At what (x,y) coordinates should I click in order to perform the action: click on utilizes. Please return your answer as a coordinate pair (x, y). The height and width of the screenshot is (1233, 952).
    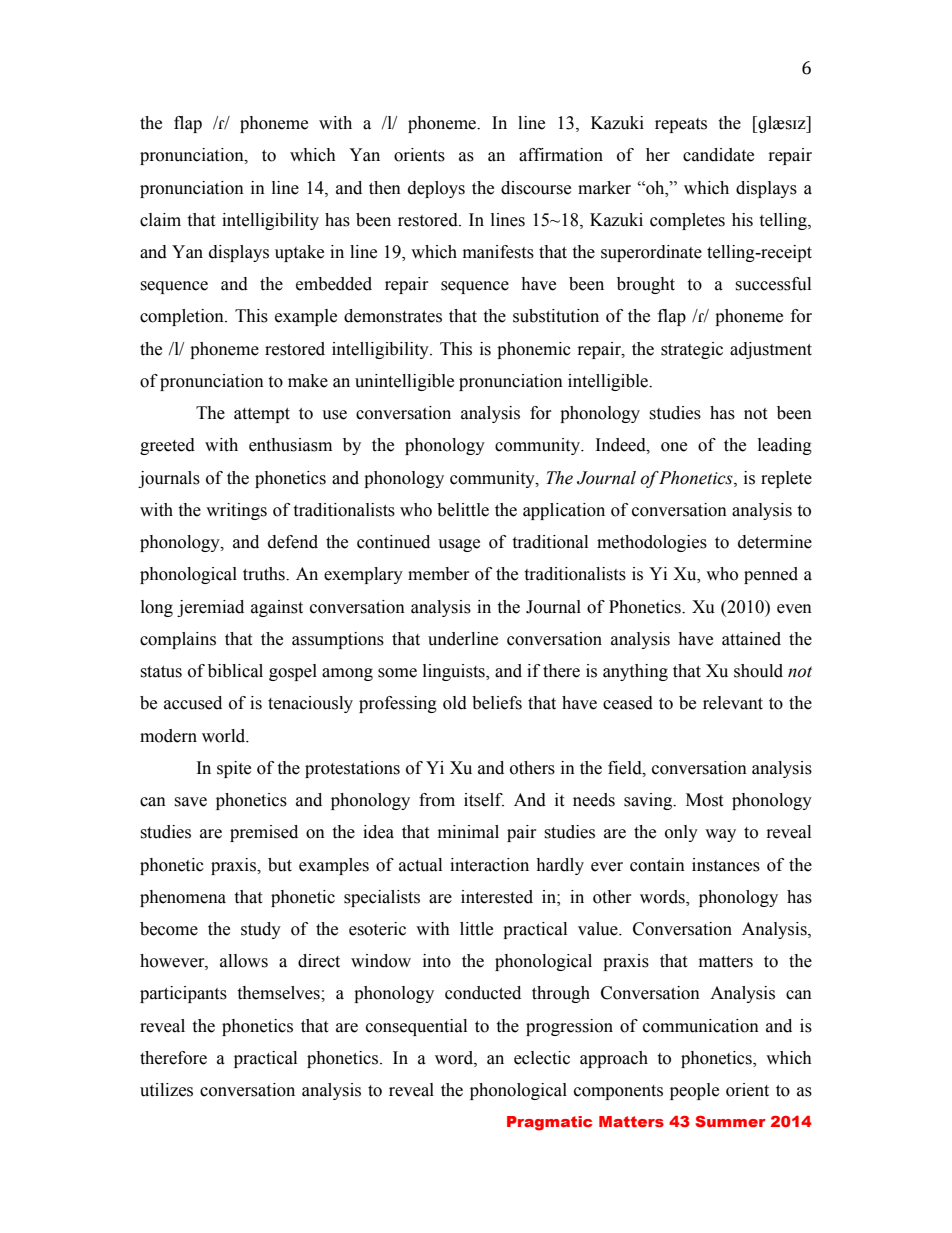
    Looking at the image, I should click on (166, 1090).
